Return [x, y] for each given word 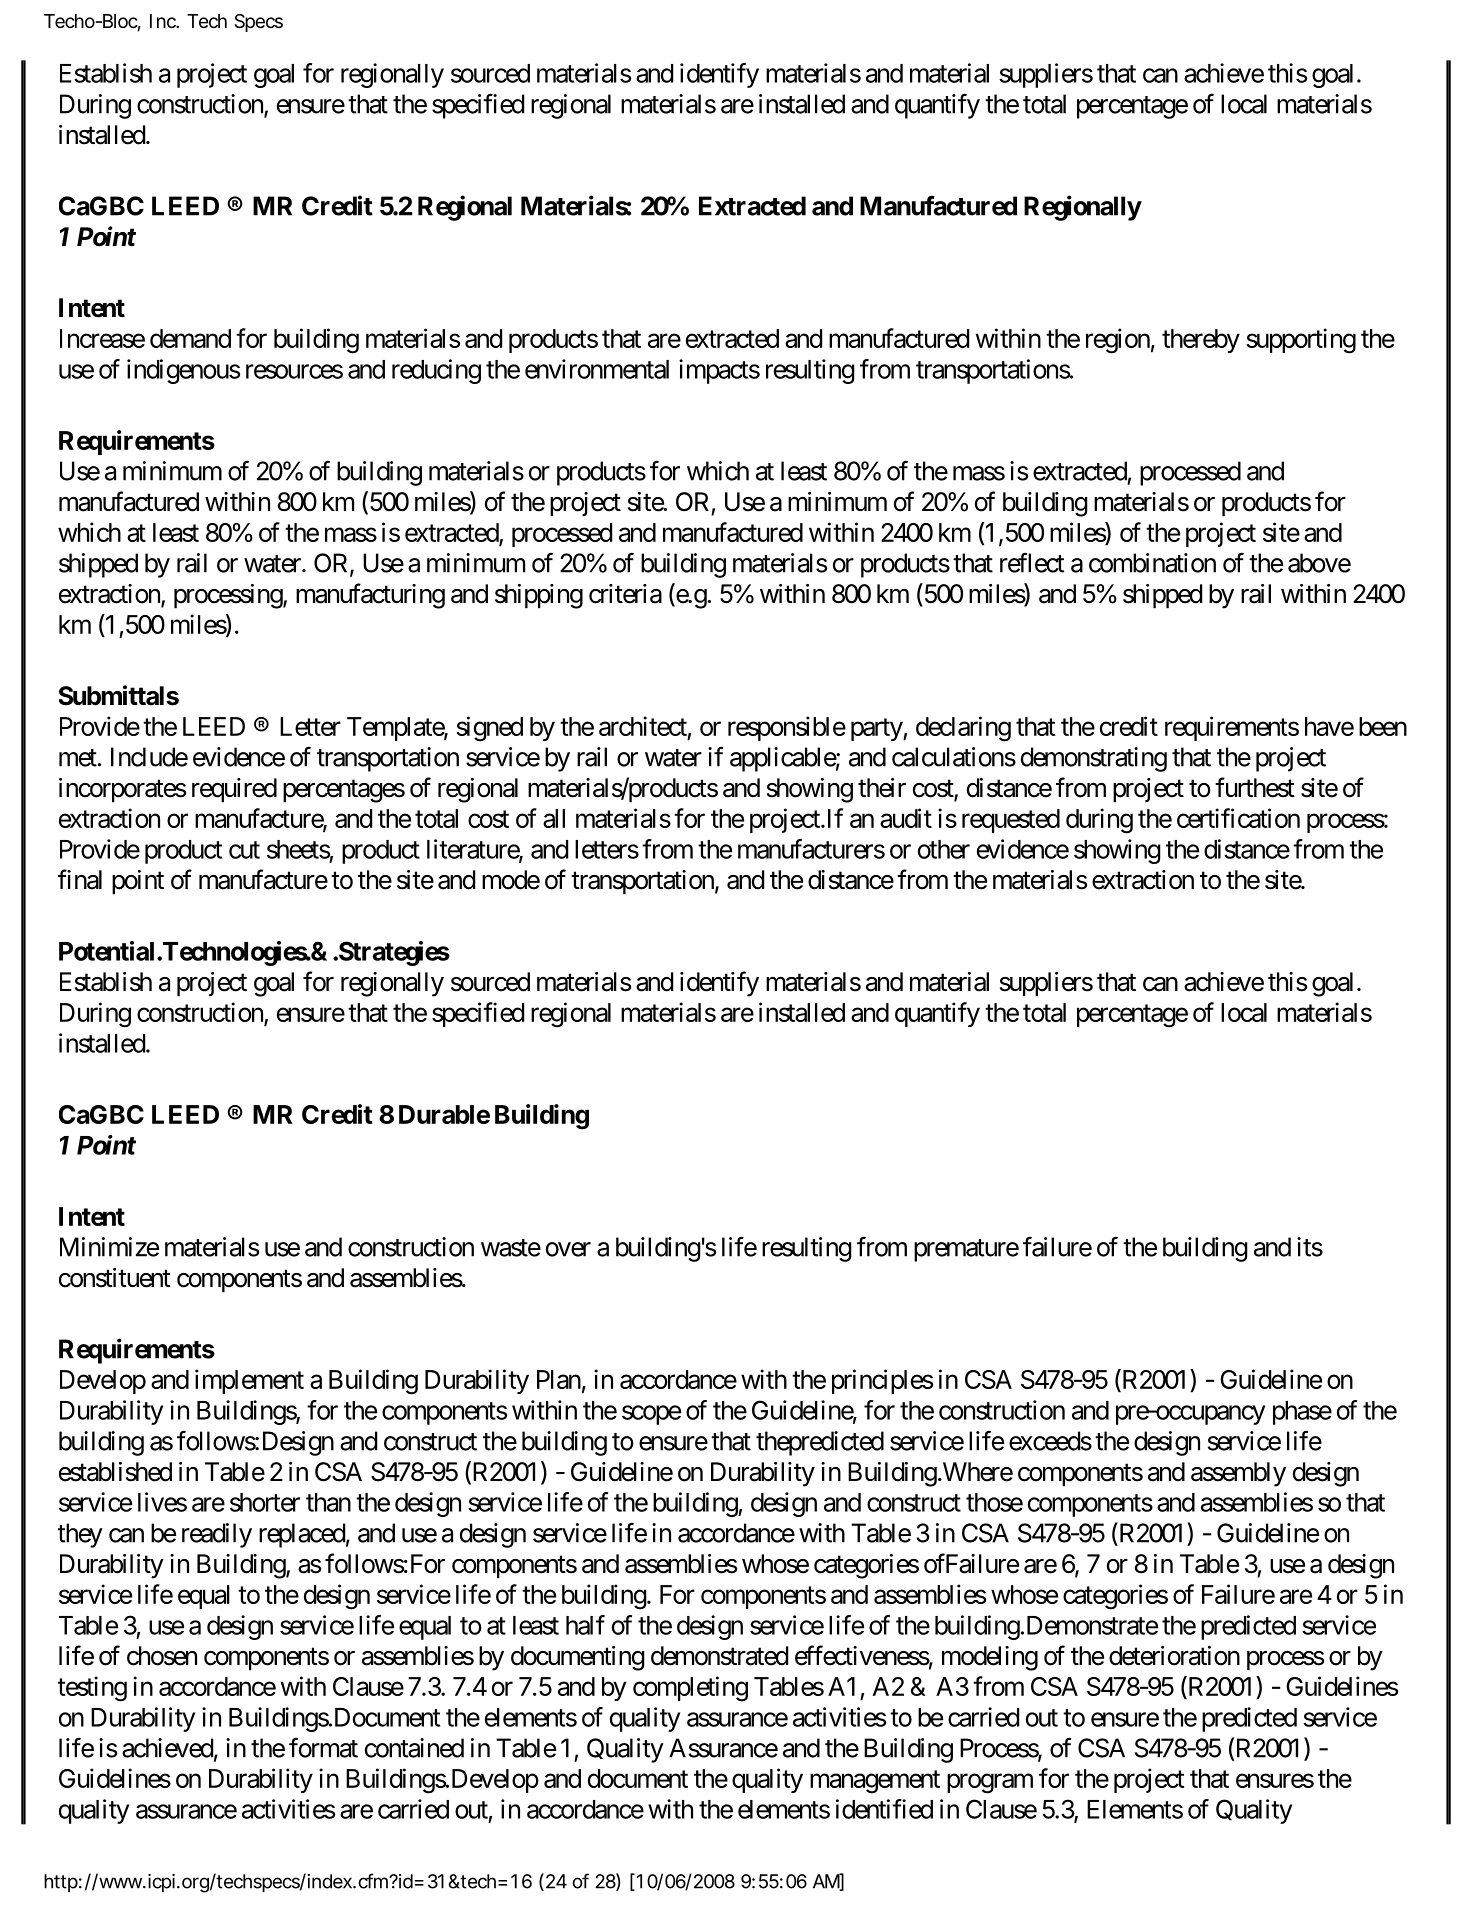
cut [244, 850]
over [568, 1249]
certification [1238, 818]
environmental [597, 369]
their [882, 788]
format [323, 1748]
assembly [1238, 1474]
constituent [115, 1278]
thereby [1201, 341]
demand [190, 338]
